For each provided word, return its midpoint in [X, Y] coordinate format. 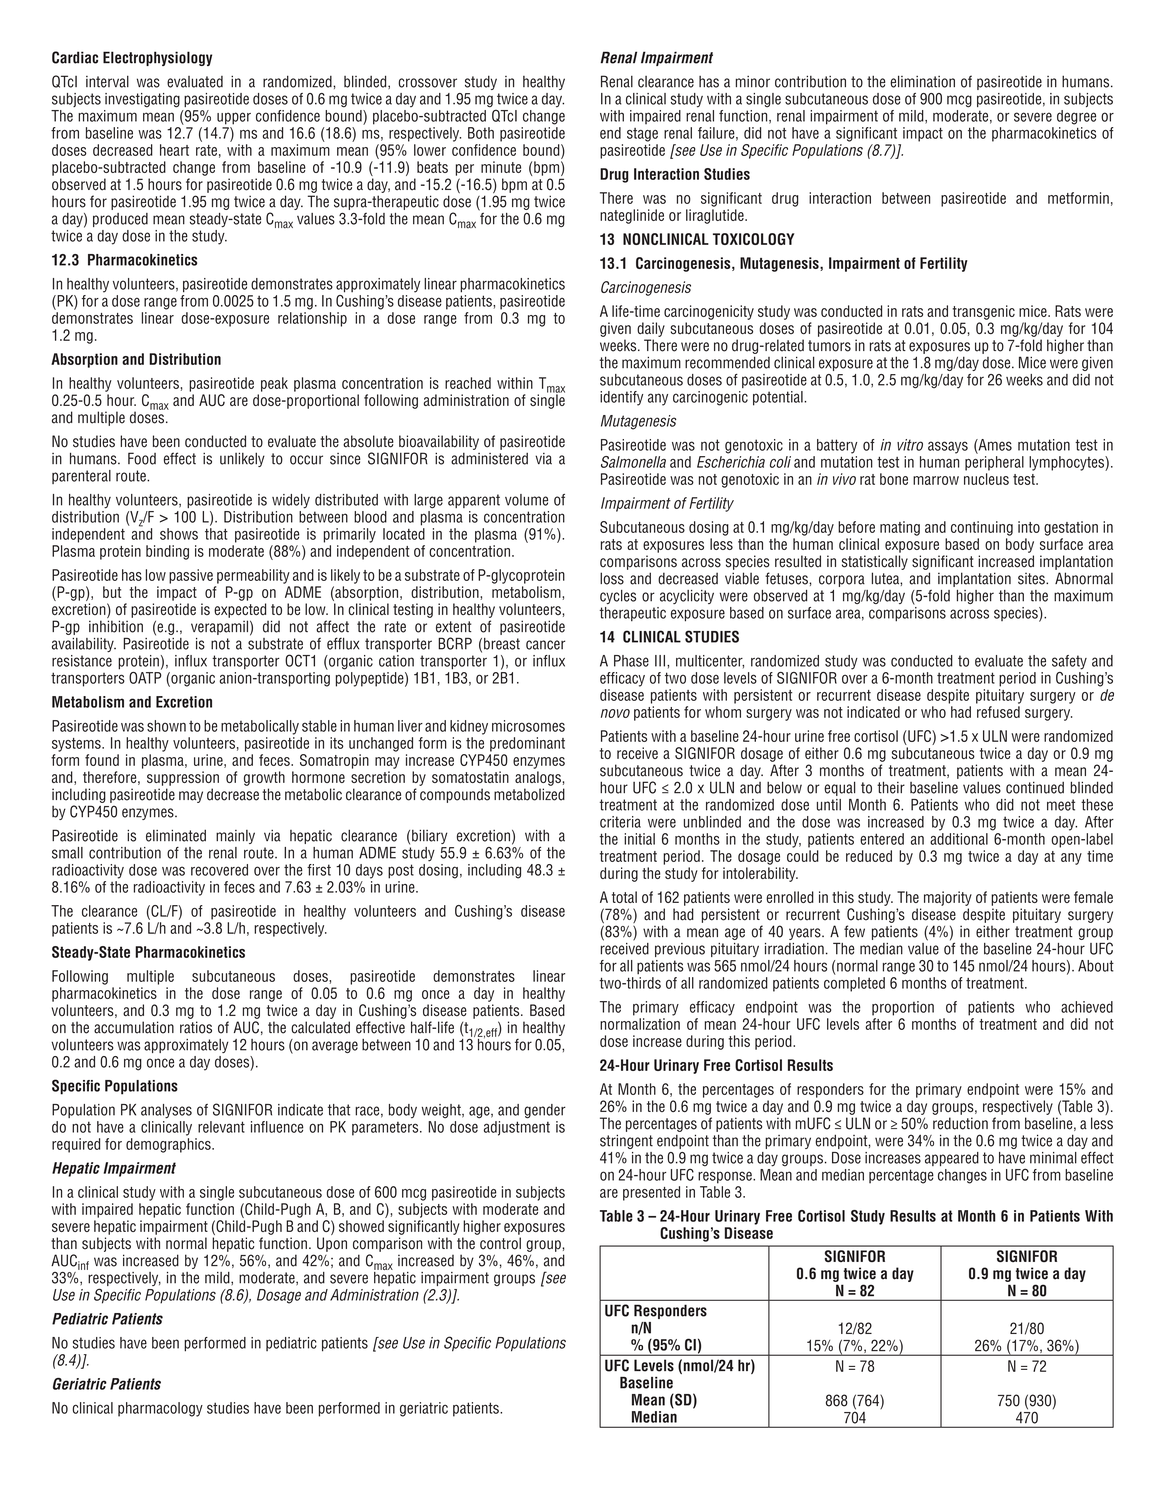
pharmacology [160, 1409]
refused [998, 712]
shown [166, 726]
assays [948, 447]
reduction [960, 1123]
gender [545, 1111]
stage [642, 135]
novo [615, 713]
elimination [922, 81]
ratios [196, 1027]
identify [621, 398]
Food [142, 458]
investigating [142, 100]
